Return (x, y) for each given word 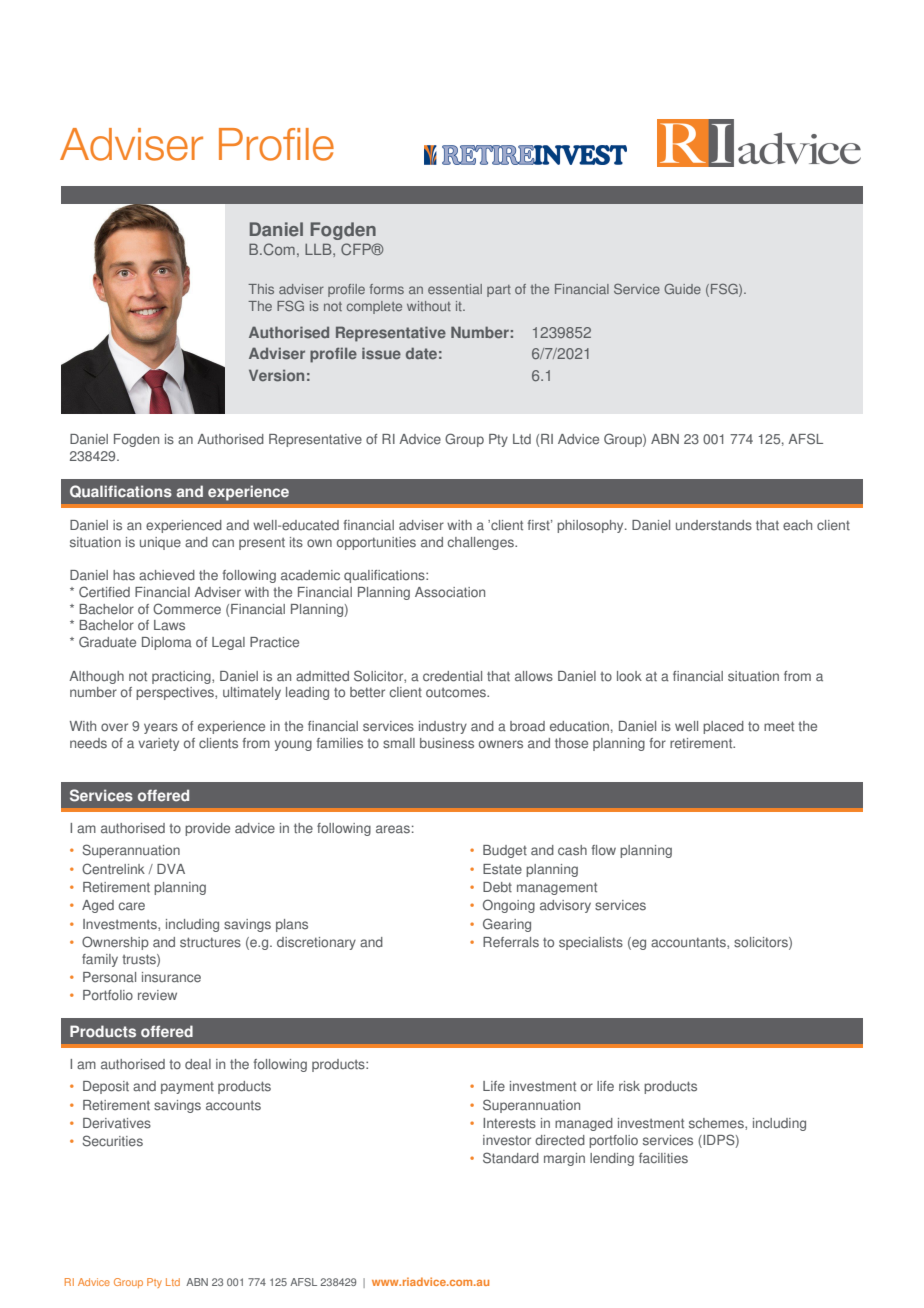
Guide (682, 289)
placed (723, 727)
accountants (689, 943)
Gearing (507, 925)
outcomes (457, 693)
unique (160, 543)
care (131, 906)
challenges (481, 543)
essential (455, 289)
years (161, 728)
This (261, 289)
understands (714, 525)
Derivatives (117, 1123)
